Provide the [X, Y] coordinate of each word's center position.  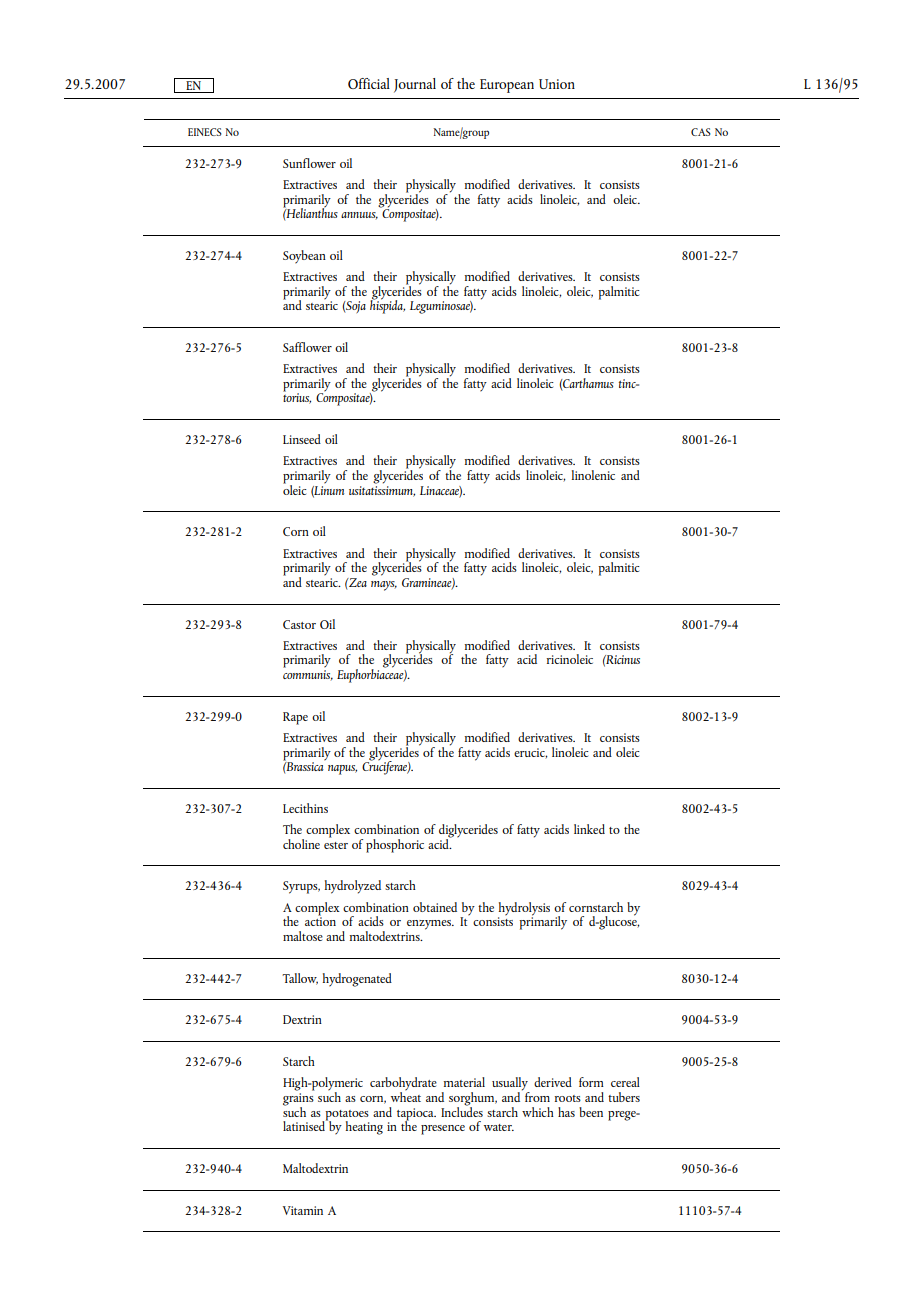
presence [443, 1130]
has [566, 1112]
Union [557, 84]
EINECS [205, 132]
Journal [415, 85]
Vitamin [303, 1210]
